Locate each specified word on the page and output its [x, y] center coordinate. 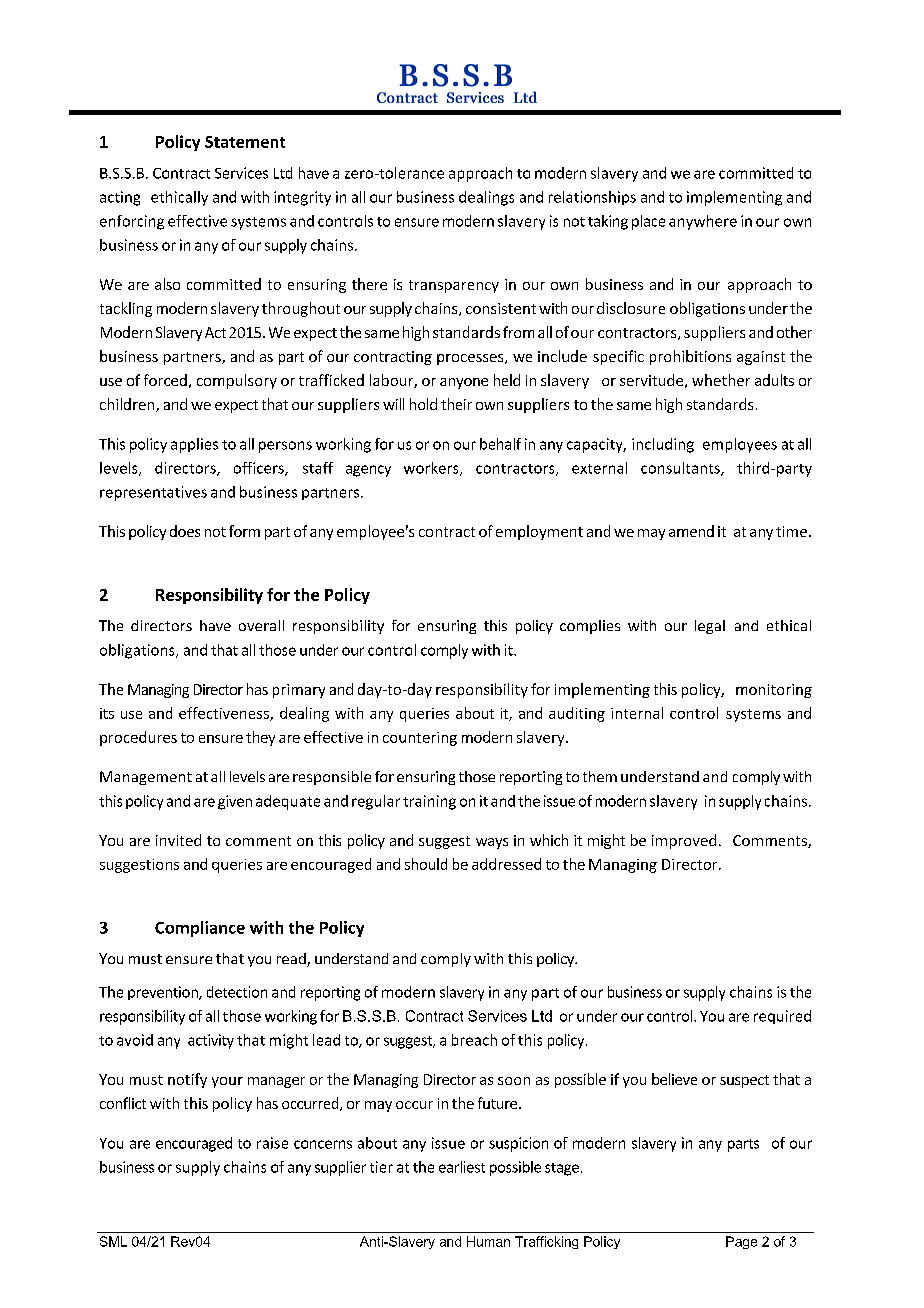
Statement [245, 142]
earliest [462, 1167]
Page [741, 1242]
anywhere [703, 222]
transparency [454, 286]
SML [113, 1241]
